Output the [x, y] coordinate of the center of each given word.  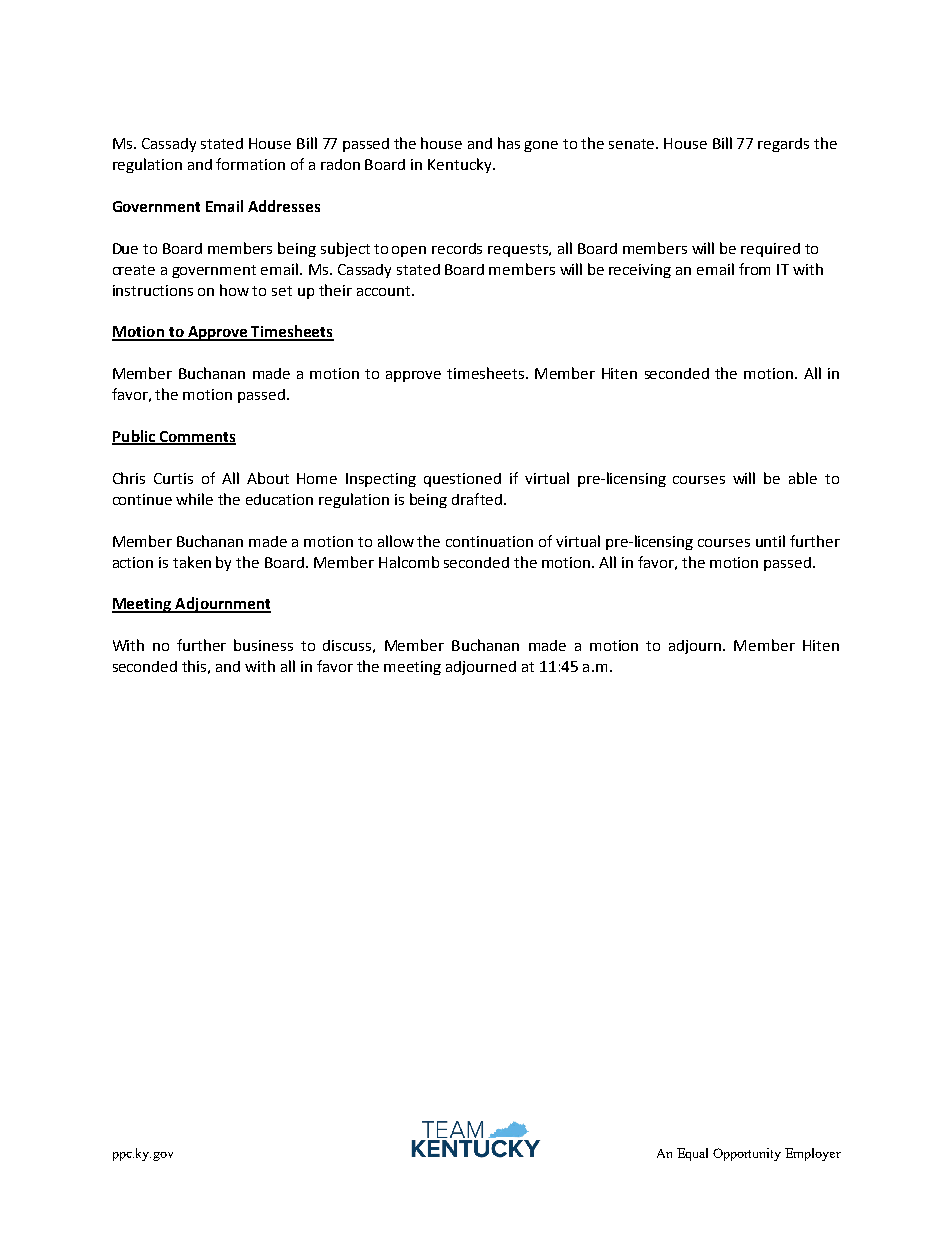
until [770, 541]
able [803, 478]
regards [783, 145]
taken [192, 562]
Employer [813, 1154]
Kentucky [461, 165]
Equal [692, 1154]
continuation [489, 541]
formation [250, 164]
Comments [196, 438]
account [385, 291]
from [754, 269]
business [263, 645]
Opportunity [747, 1154]
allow [396, 541]
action [133, 562]
